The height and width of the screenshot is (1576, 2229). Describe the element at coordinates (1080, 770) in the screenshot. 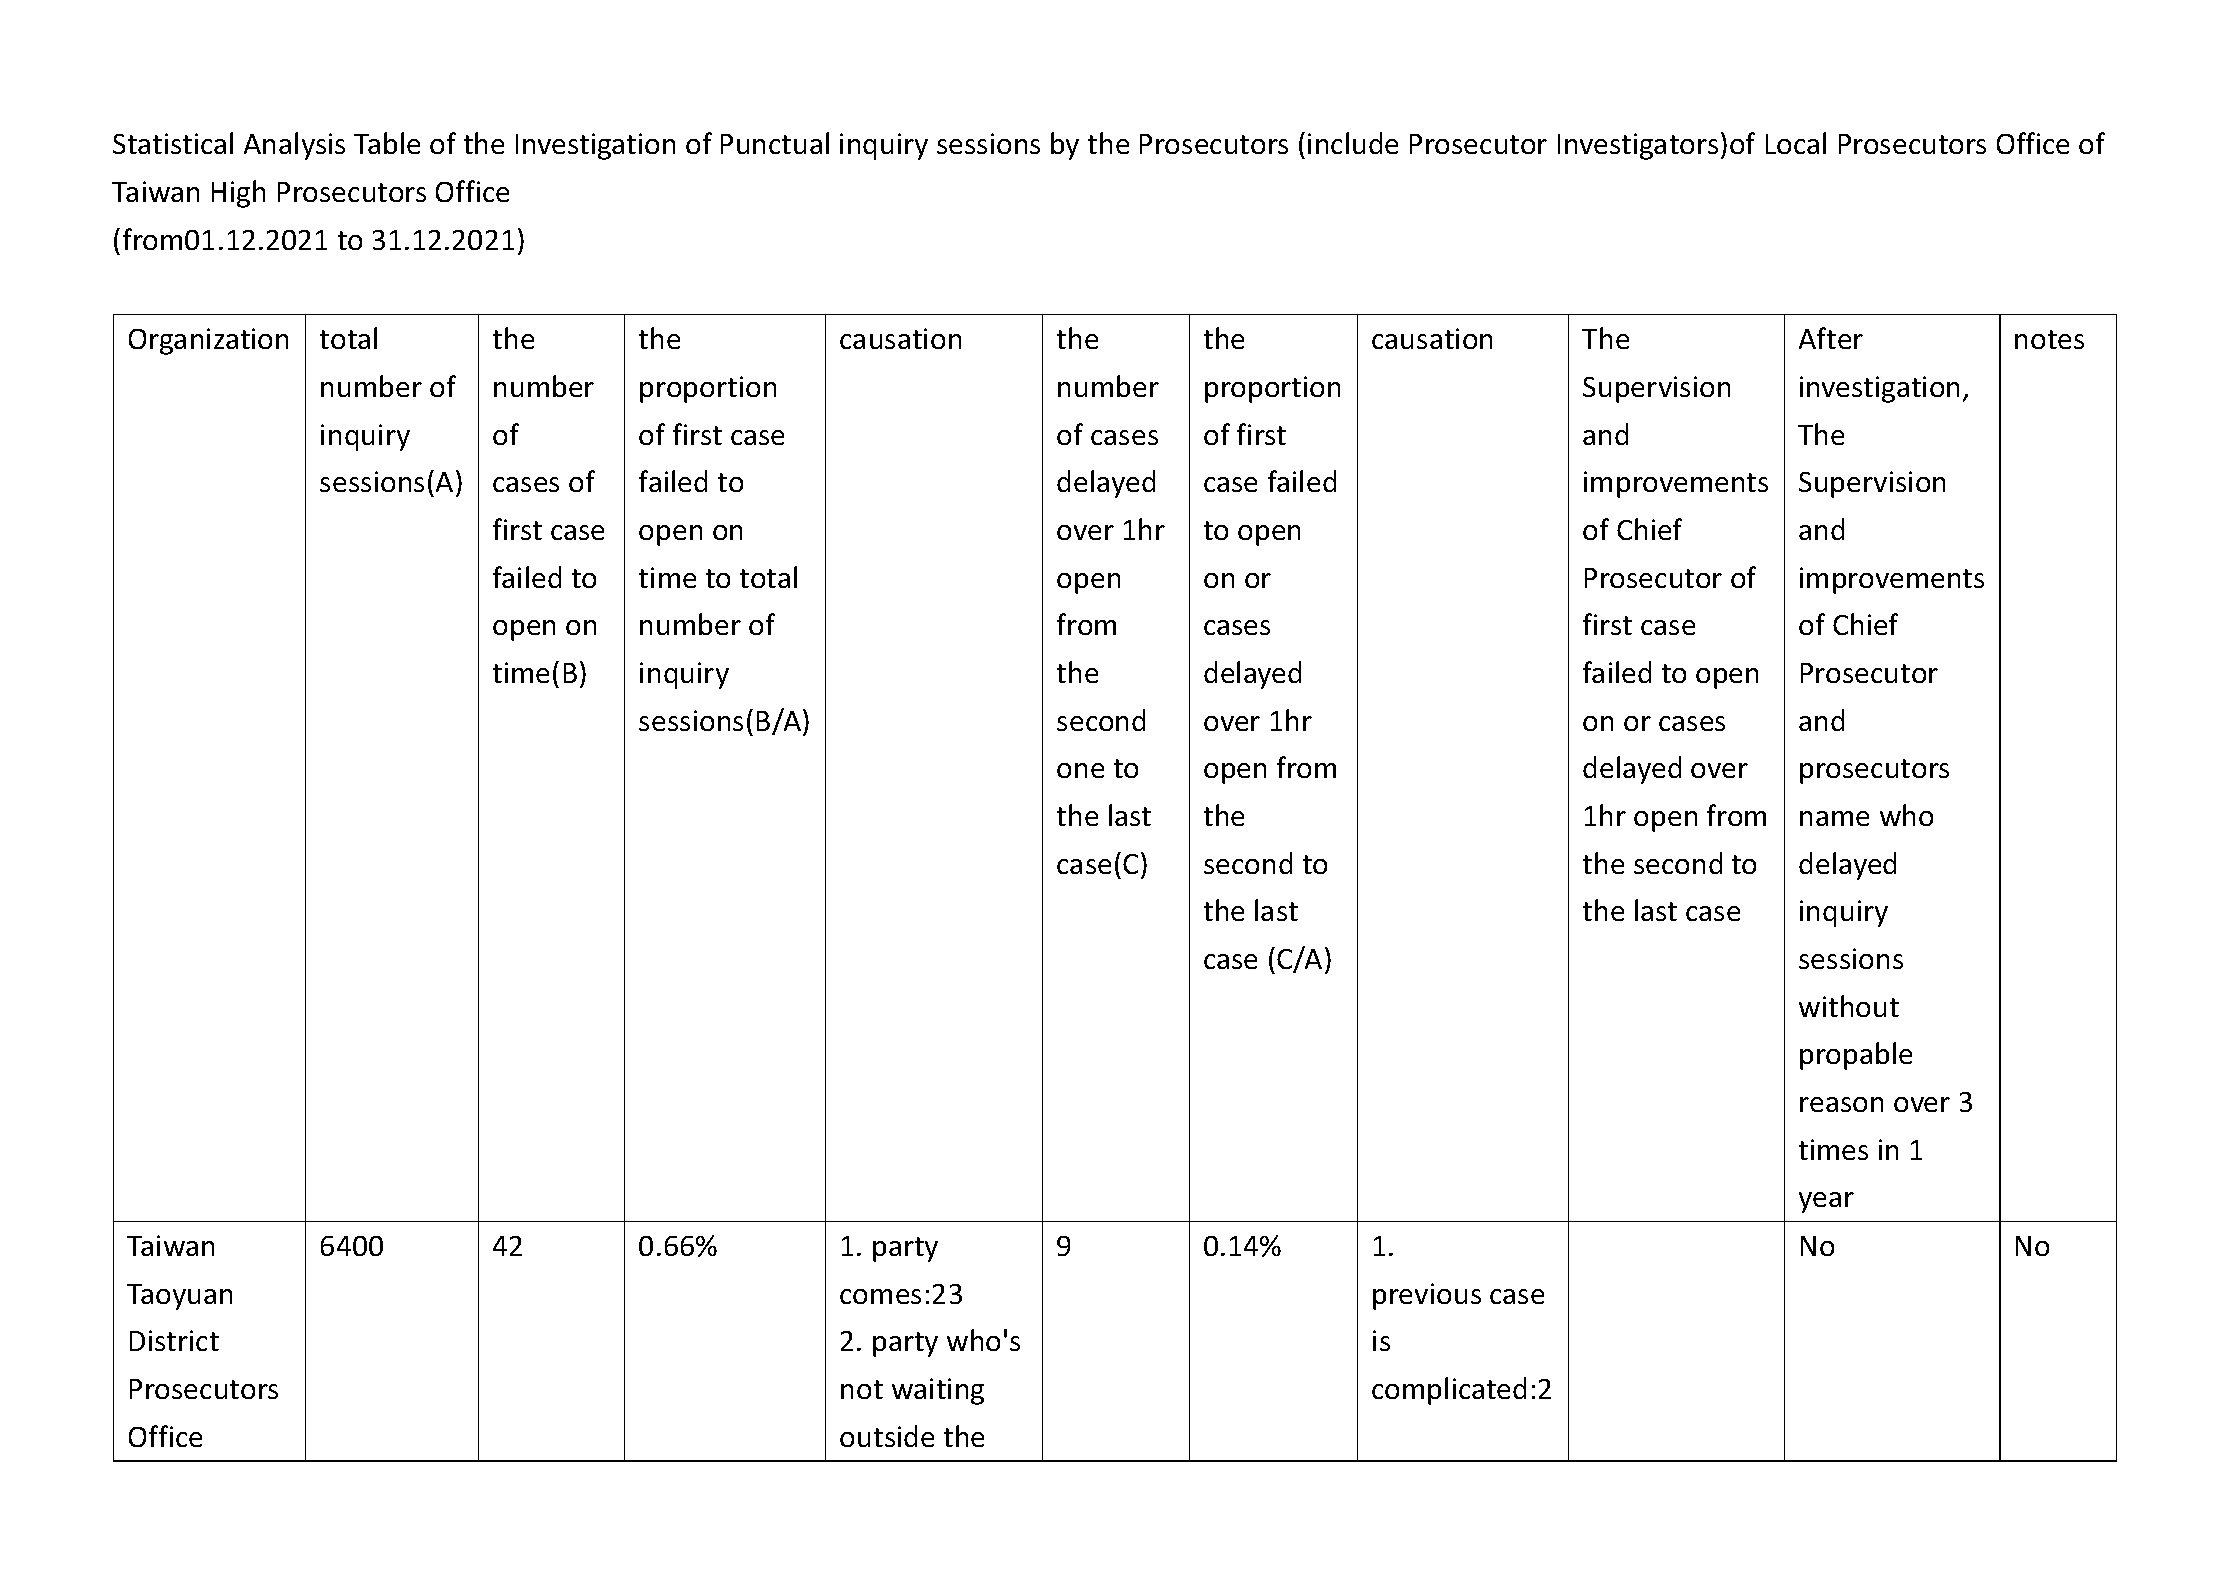

I see `one` at that location.
